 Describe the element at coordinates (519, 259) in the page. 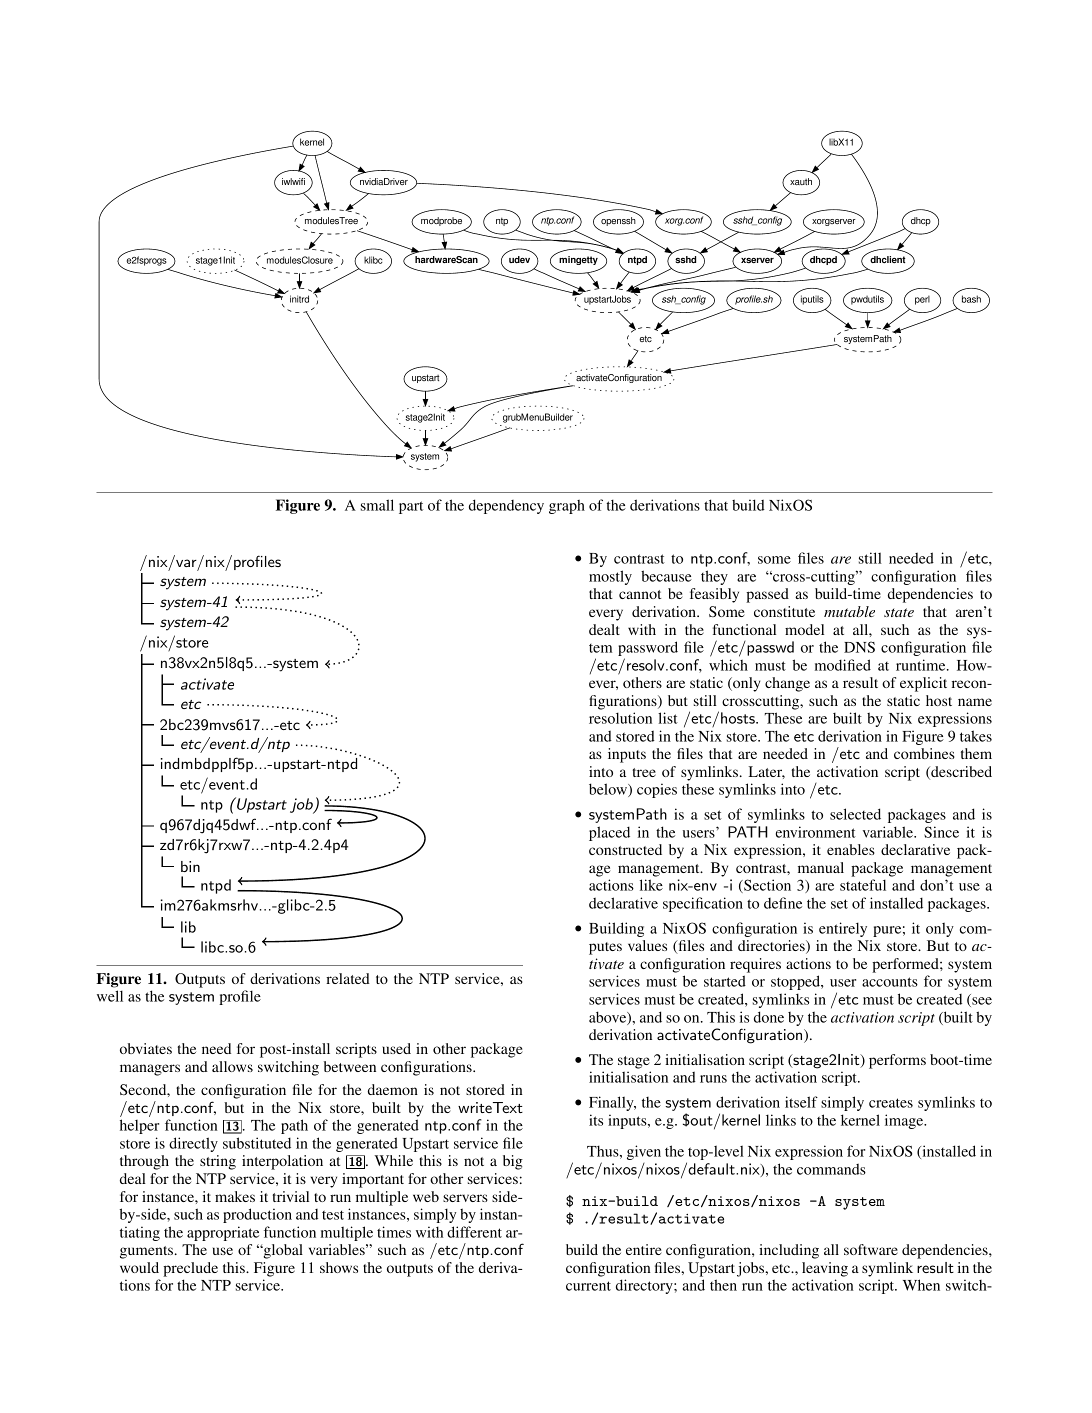

I see `udev` at that location.
